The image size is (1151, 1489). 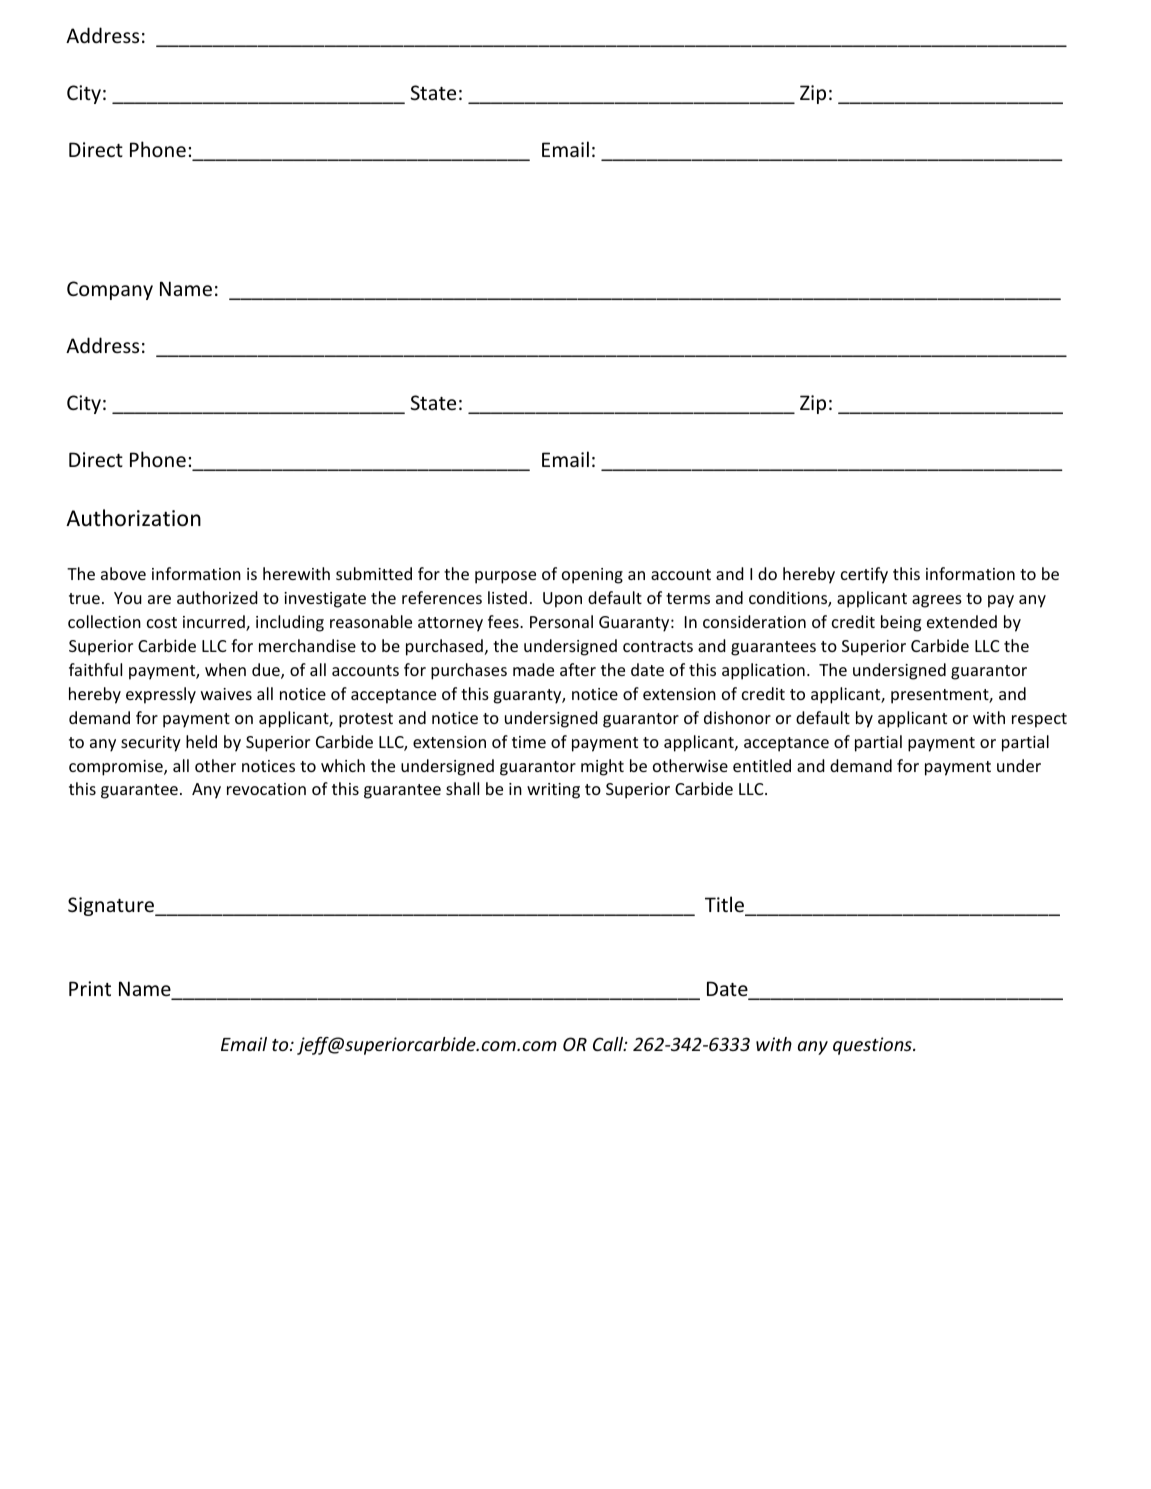 I want to click on above, so click(x=123, y=573).
